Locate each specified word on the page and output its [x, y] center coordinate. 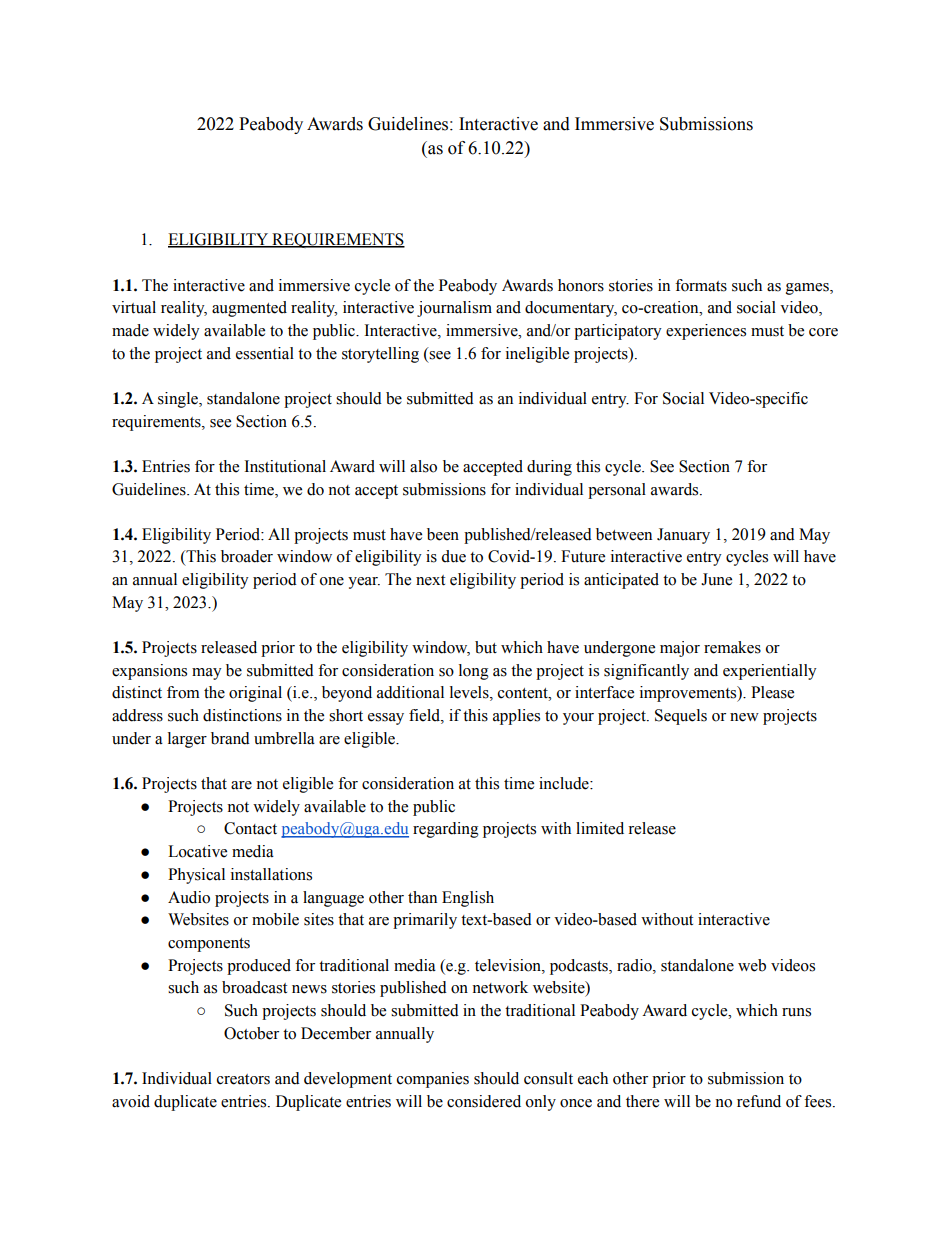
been [443, 534]
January [683, 536]
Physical [196, 876]
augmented [249, 309]
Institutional [285, 466]
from [183, 692]
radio [635, 965]
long [474, 672]
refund [759, 1101]
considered [484, 1101]
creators [243, 1079]
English [468, 899]
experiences [706, 332]
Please [772, 692]
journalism [454, 309]
